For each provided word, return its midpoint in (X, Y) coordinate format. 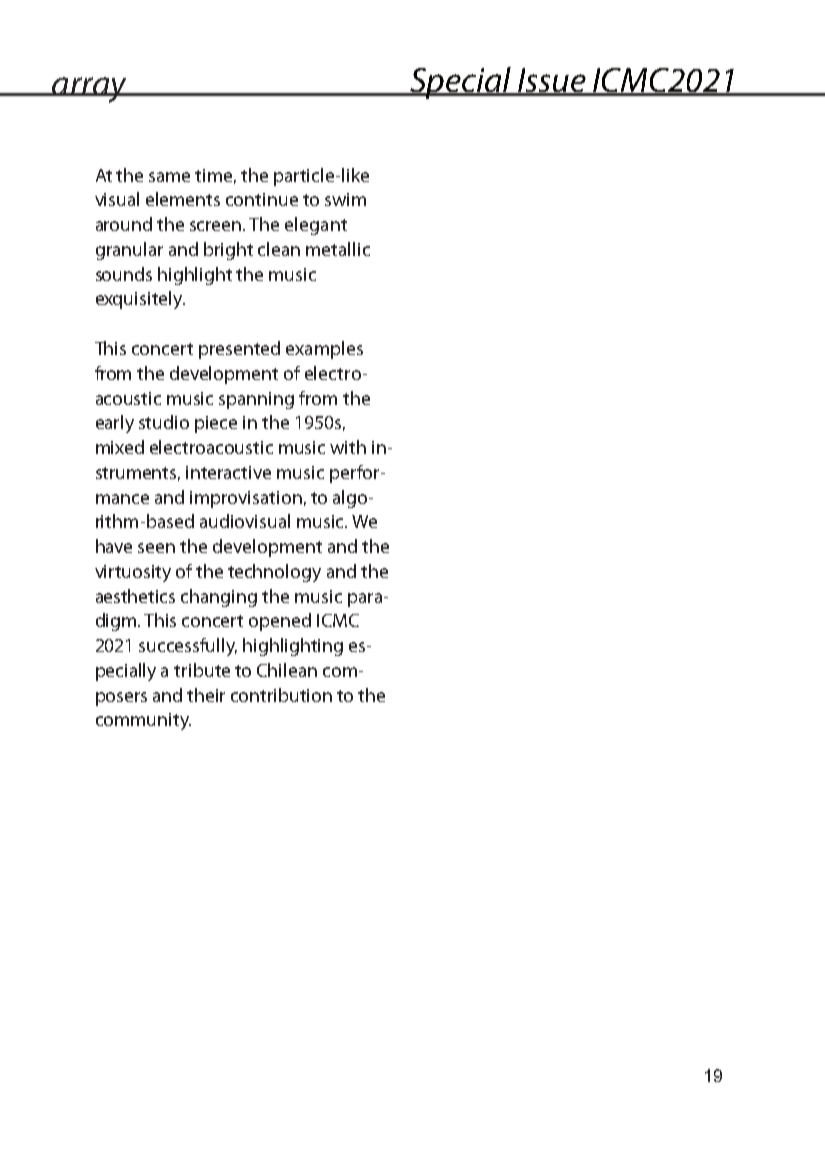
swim (345, 199)
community (143, 721)
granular (129, 251)
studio (164, 422)
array (89, 90)
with (348, 447)
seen (156, 548)
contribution (281, 695)
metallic (338, 249)
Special (460, 83)
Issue (551, 81)
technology (274, 573)
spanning (256, 400)
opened (280, 622)
